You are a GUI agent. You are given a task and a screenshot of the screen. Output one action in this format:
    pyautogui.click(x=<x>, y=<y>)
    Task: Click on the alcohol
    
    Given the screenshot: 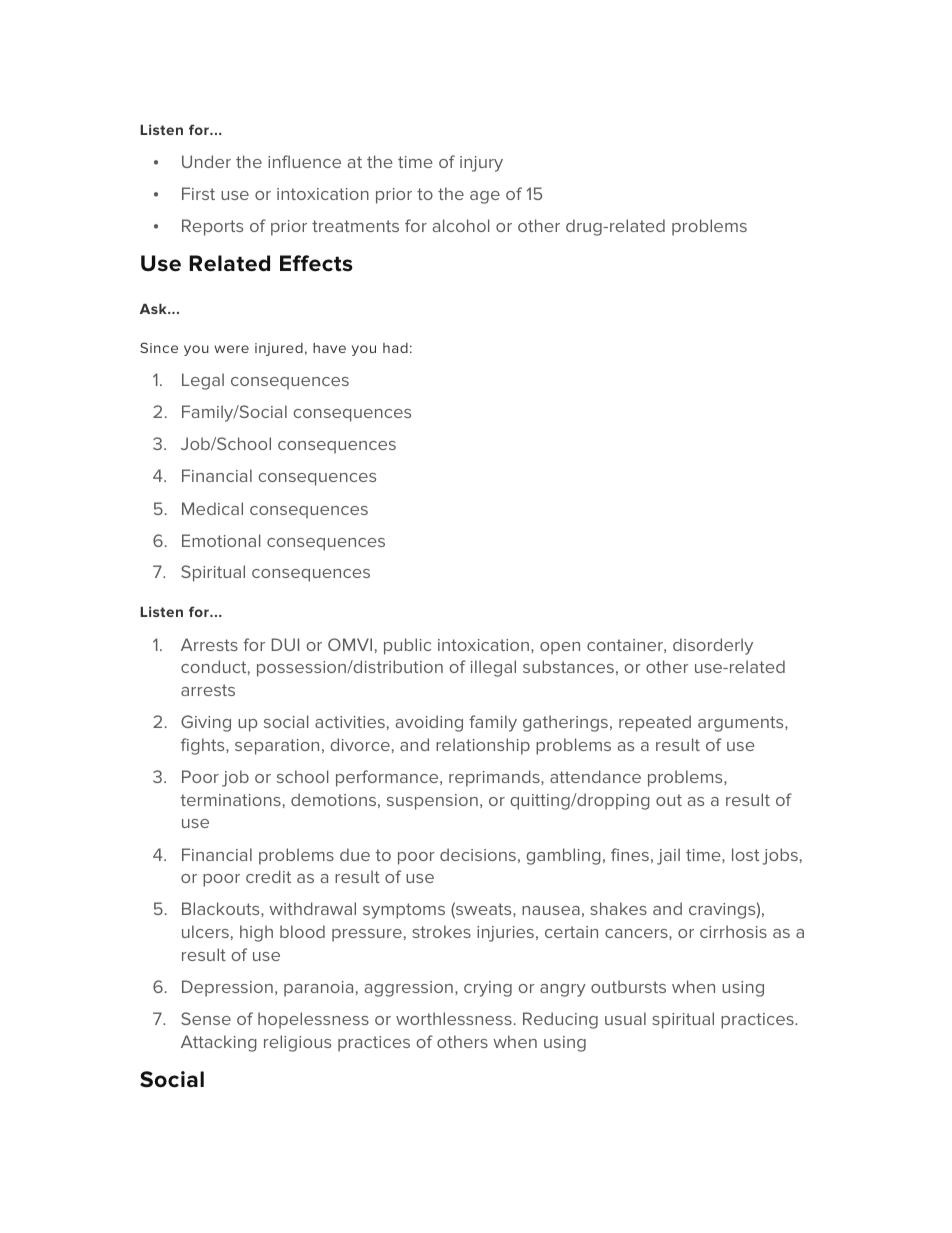 What is the action you would take?
    pyautogui.click(x=461, y=225)
